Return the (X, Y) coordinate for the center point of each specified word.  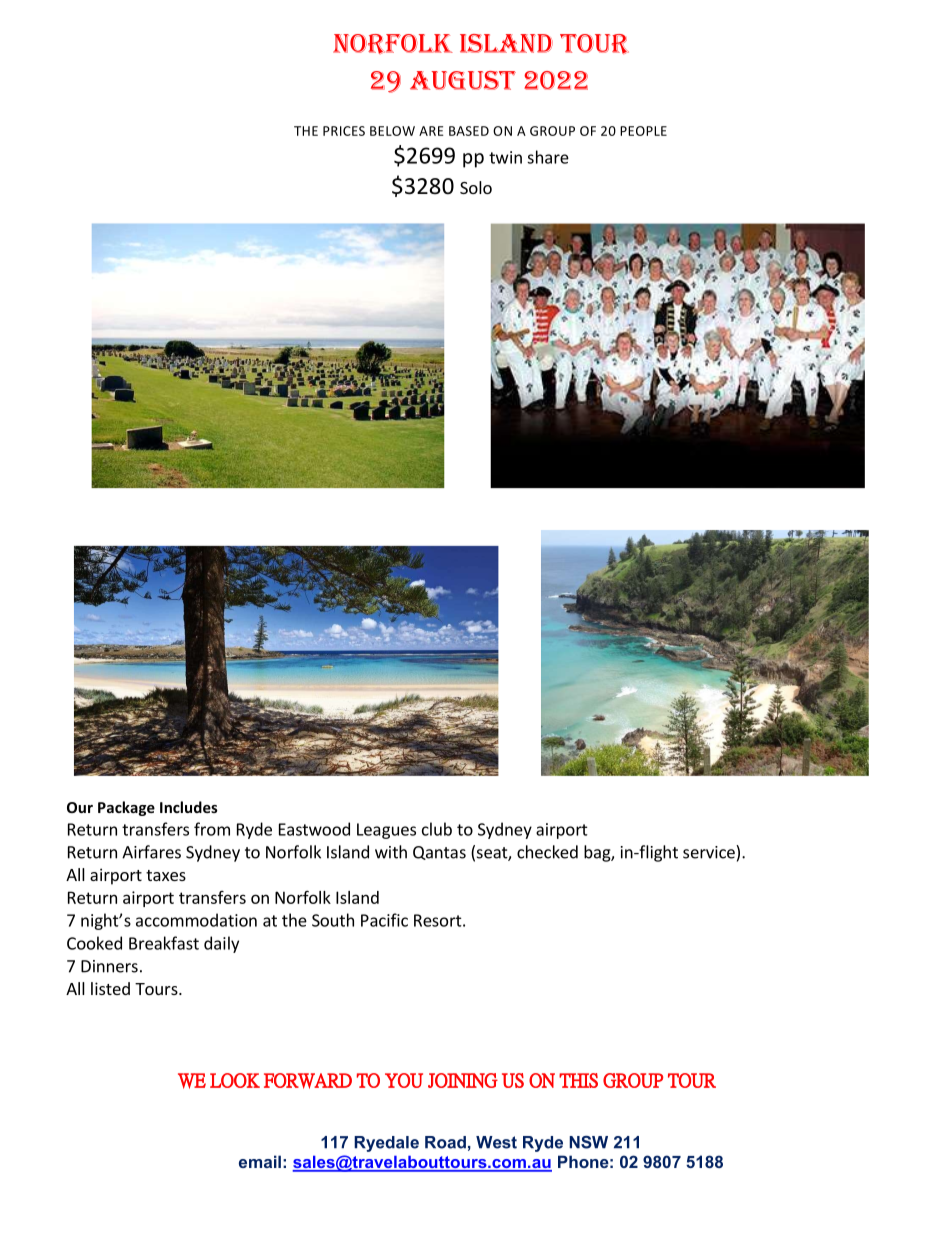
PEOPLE (643, 131)
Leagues (386, 831)
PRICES (344, 131)
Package (126, 808)
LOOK (235, 1080)
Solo (476, 187)
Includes (189, 807)
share (548, 157)
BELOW (392, 131)
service (710, 852)
